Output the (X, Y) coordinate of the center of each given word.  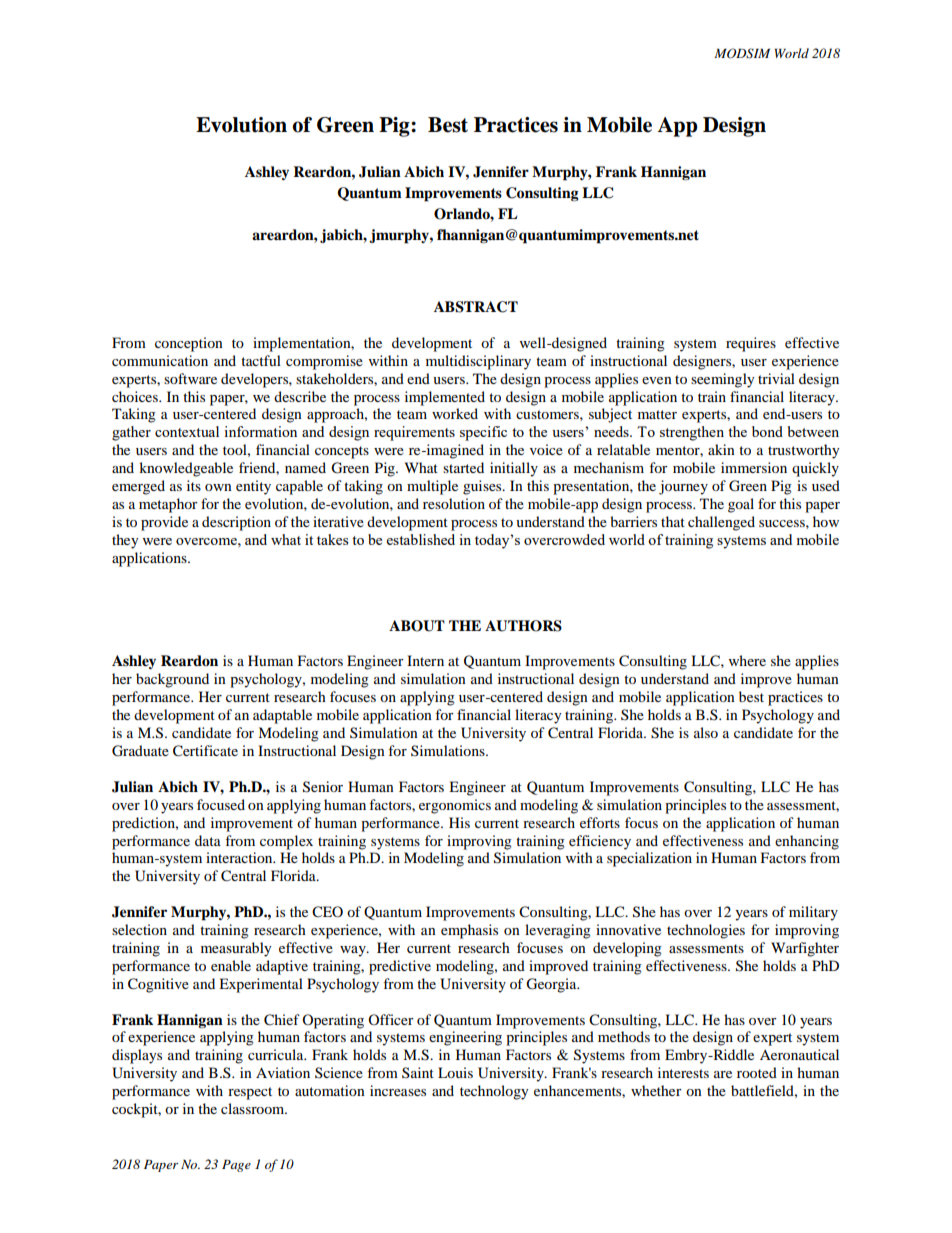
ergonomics (455, 806)
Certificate (205, 751)
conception (189, 344)
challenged (721, 523)
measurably (236, 949)
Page (236, 1166)
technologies (706, 931)
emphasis (469, 931)
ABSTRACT (476, 307)
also (706, 732)
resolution (454, 503)
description (236, 523)
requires (751, 344)
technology (494, 1092)
